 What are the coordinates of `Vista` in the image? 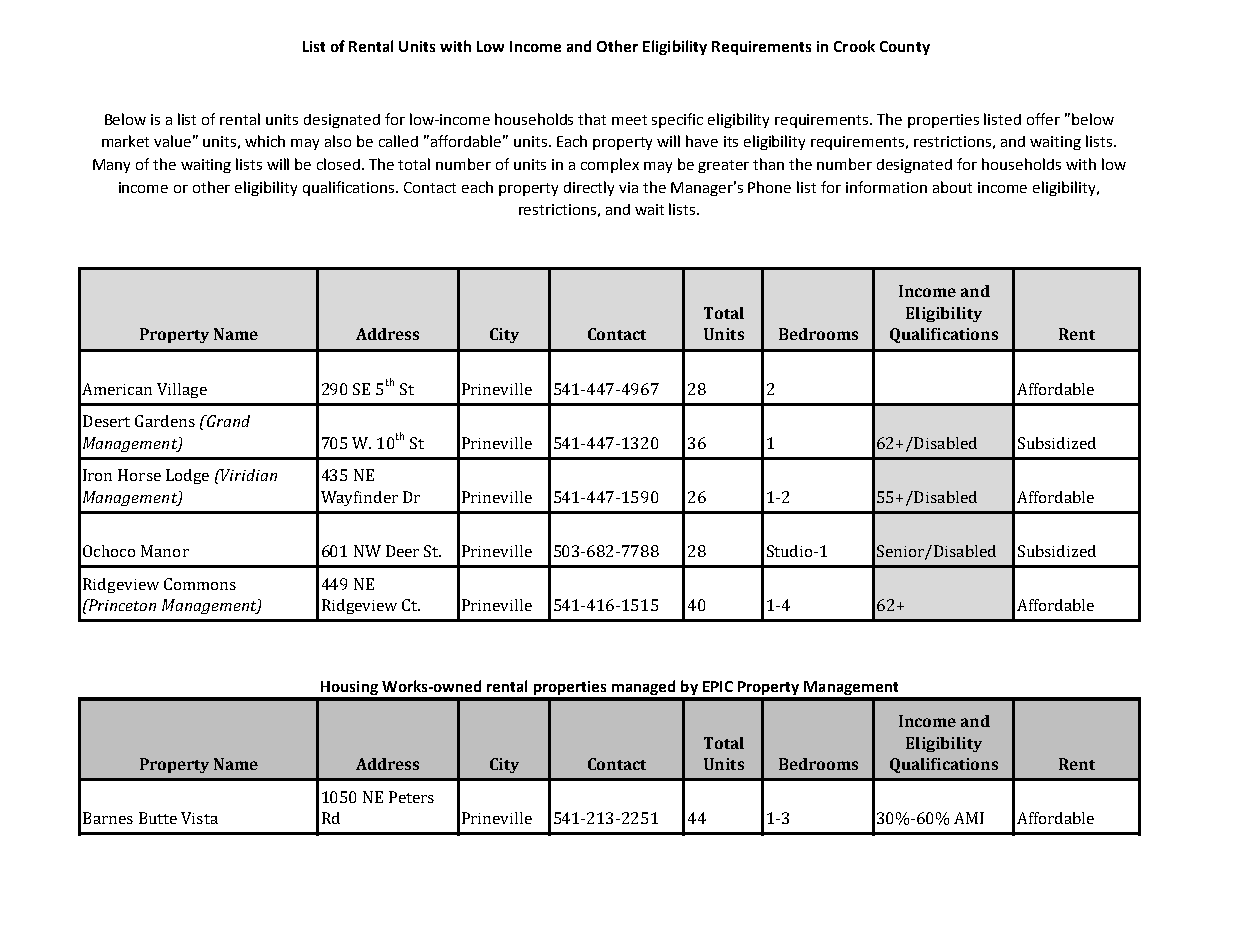 It's located at (199, 818).
